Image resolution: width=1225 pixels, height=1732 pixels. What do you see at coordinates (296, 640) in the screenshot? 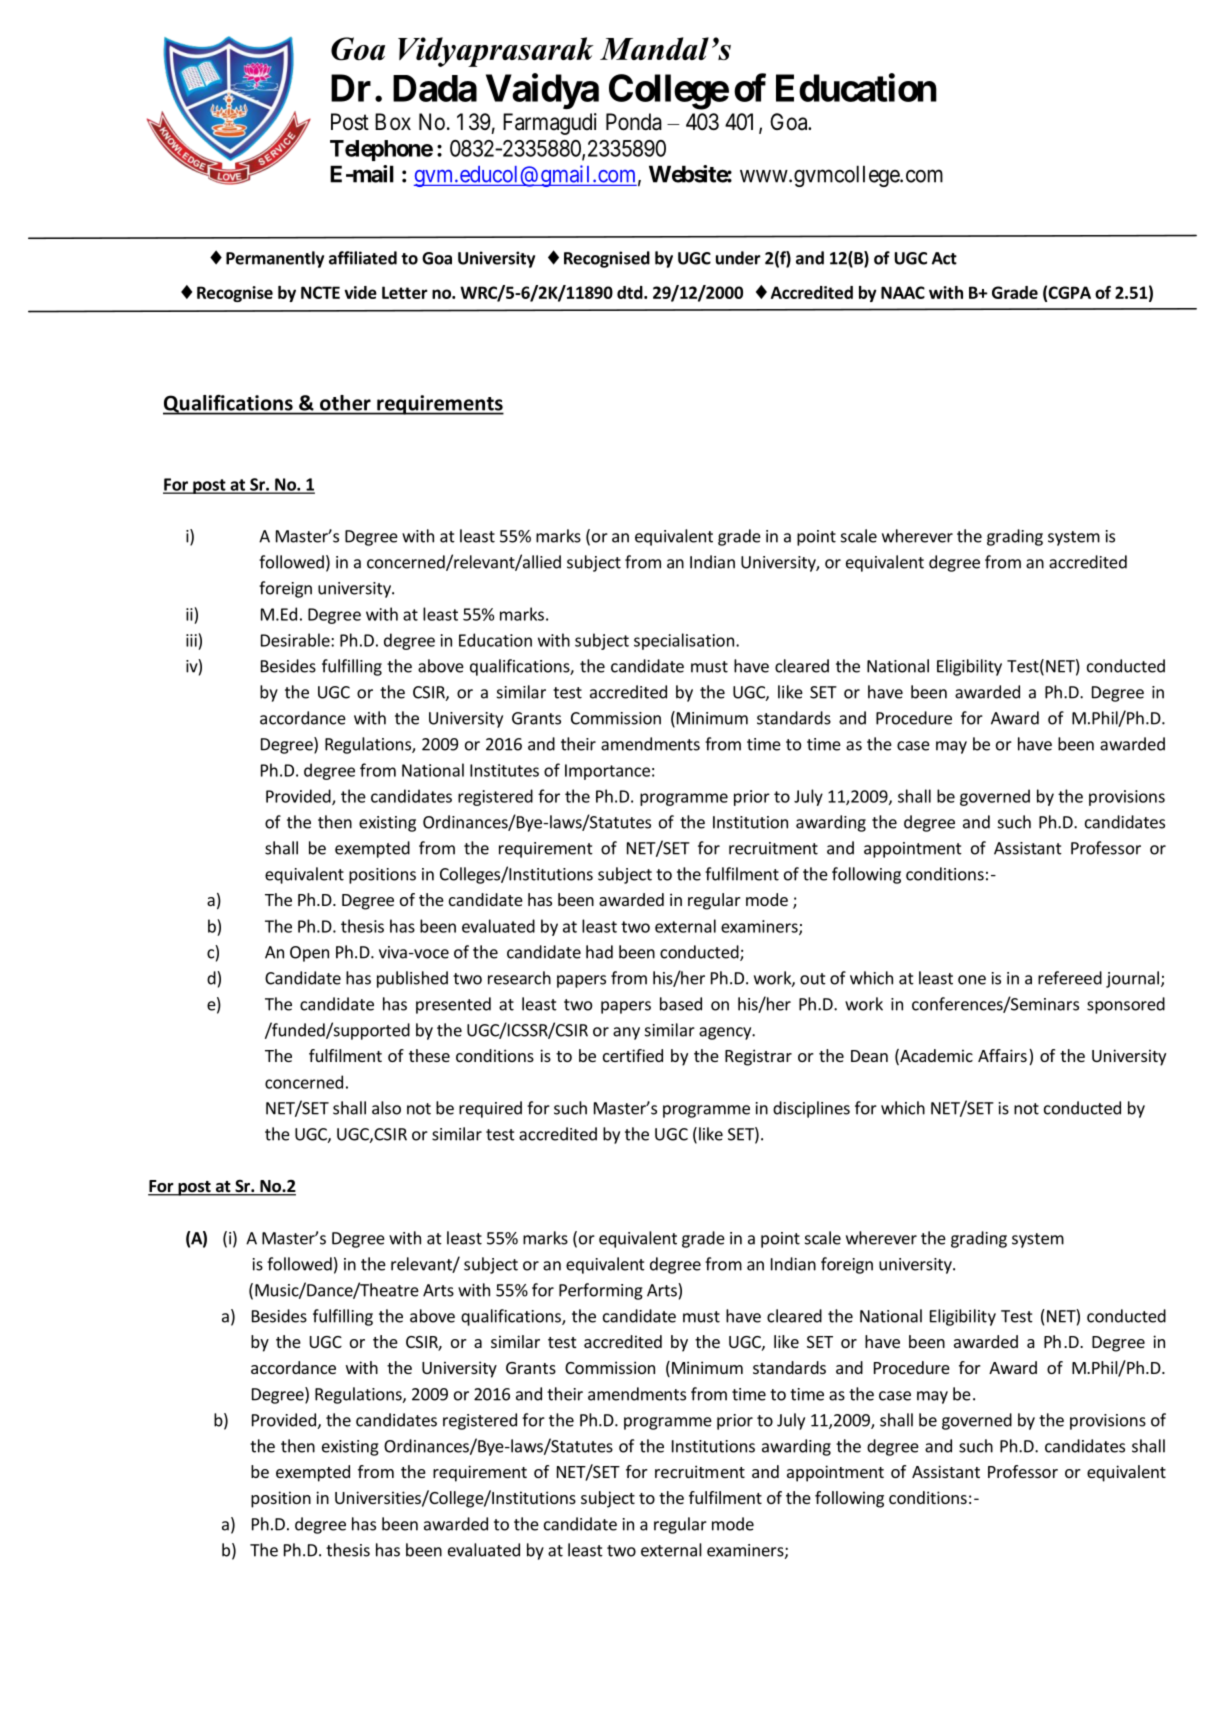
I see `Desirable` at bounding box center [296, 640].
